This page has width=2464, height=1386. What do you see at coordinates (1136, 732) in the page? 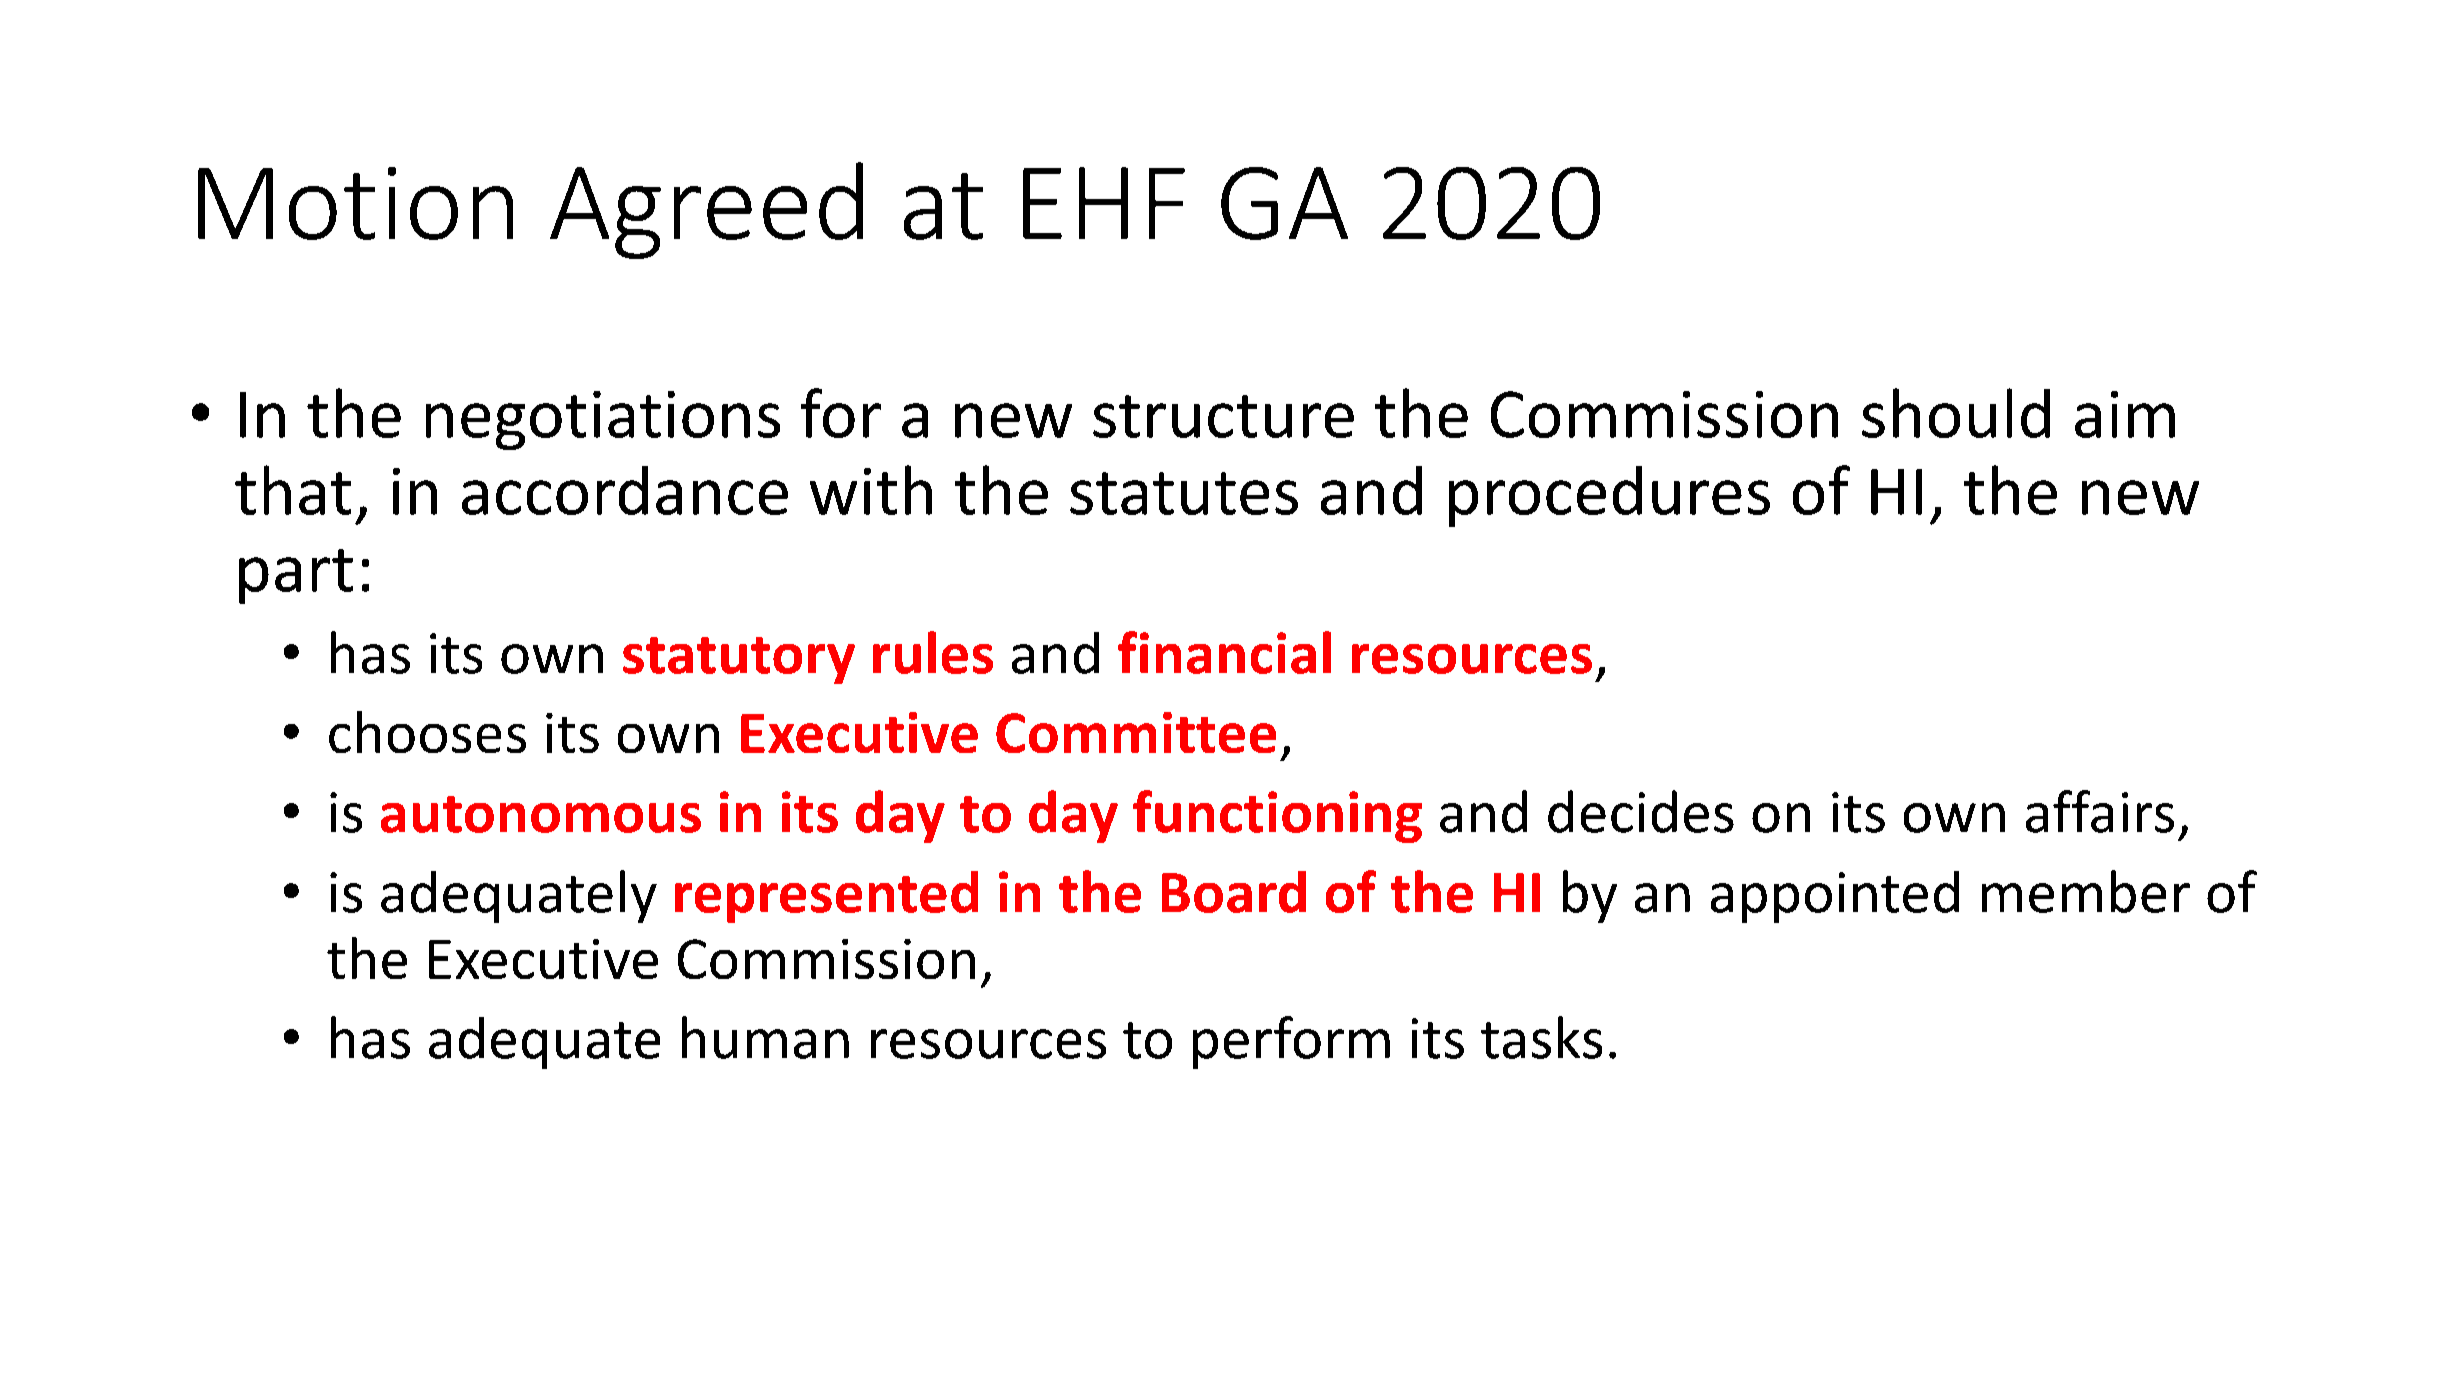
I see `Committee` at bounding box center [1136, 732].
